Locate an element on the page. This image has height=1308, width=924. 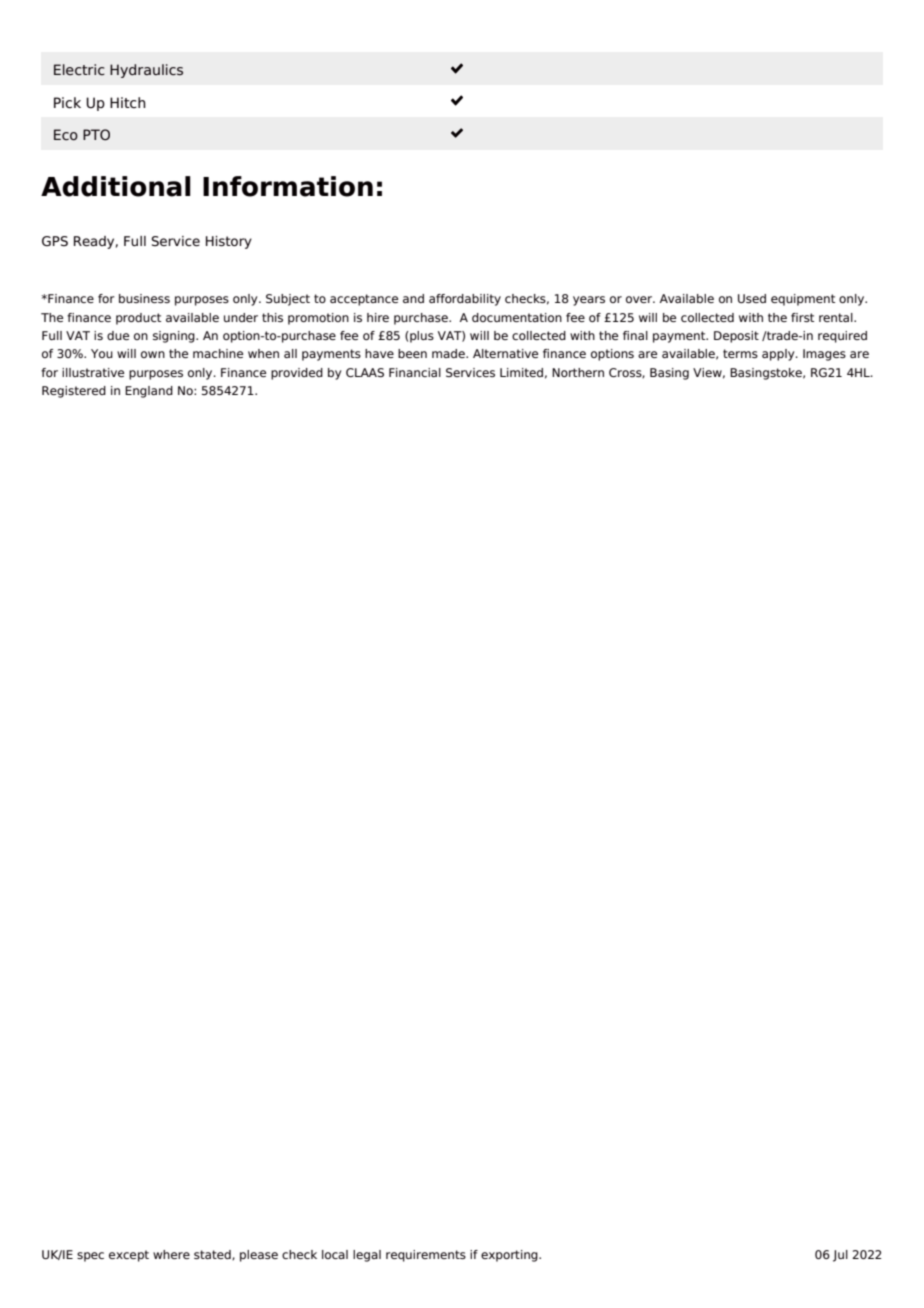
Used is located at coordinates (752, 298).
